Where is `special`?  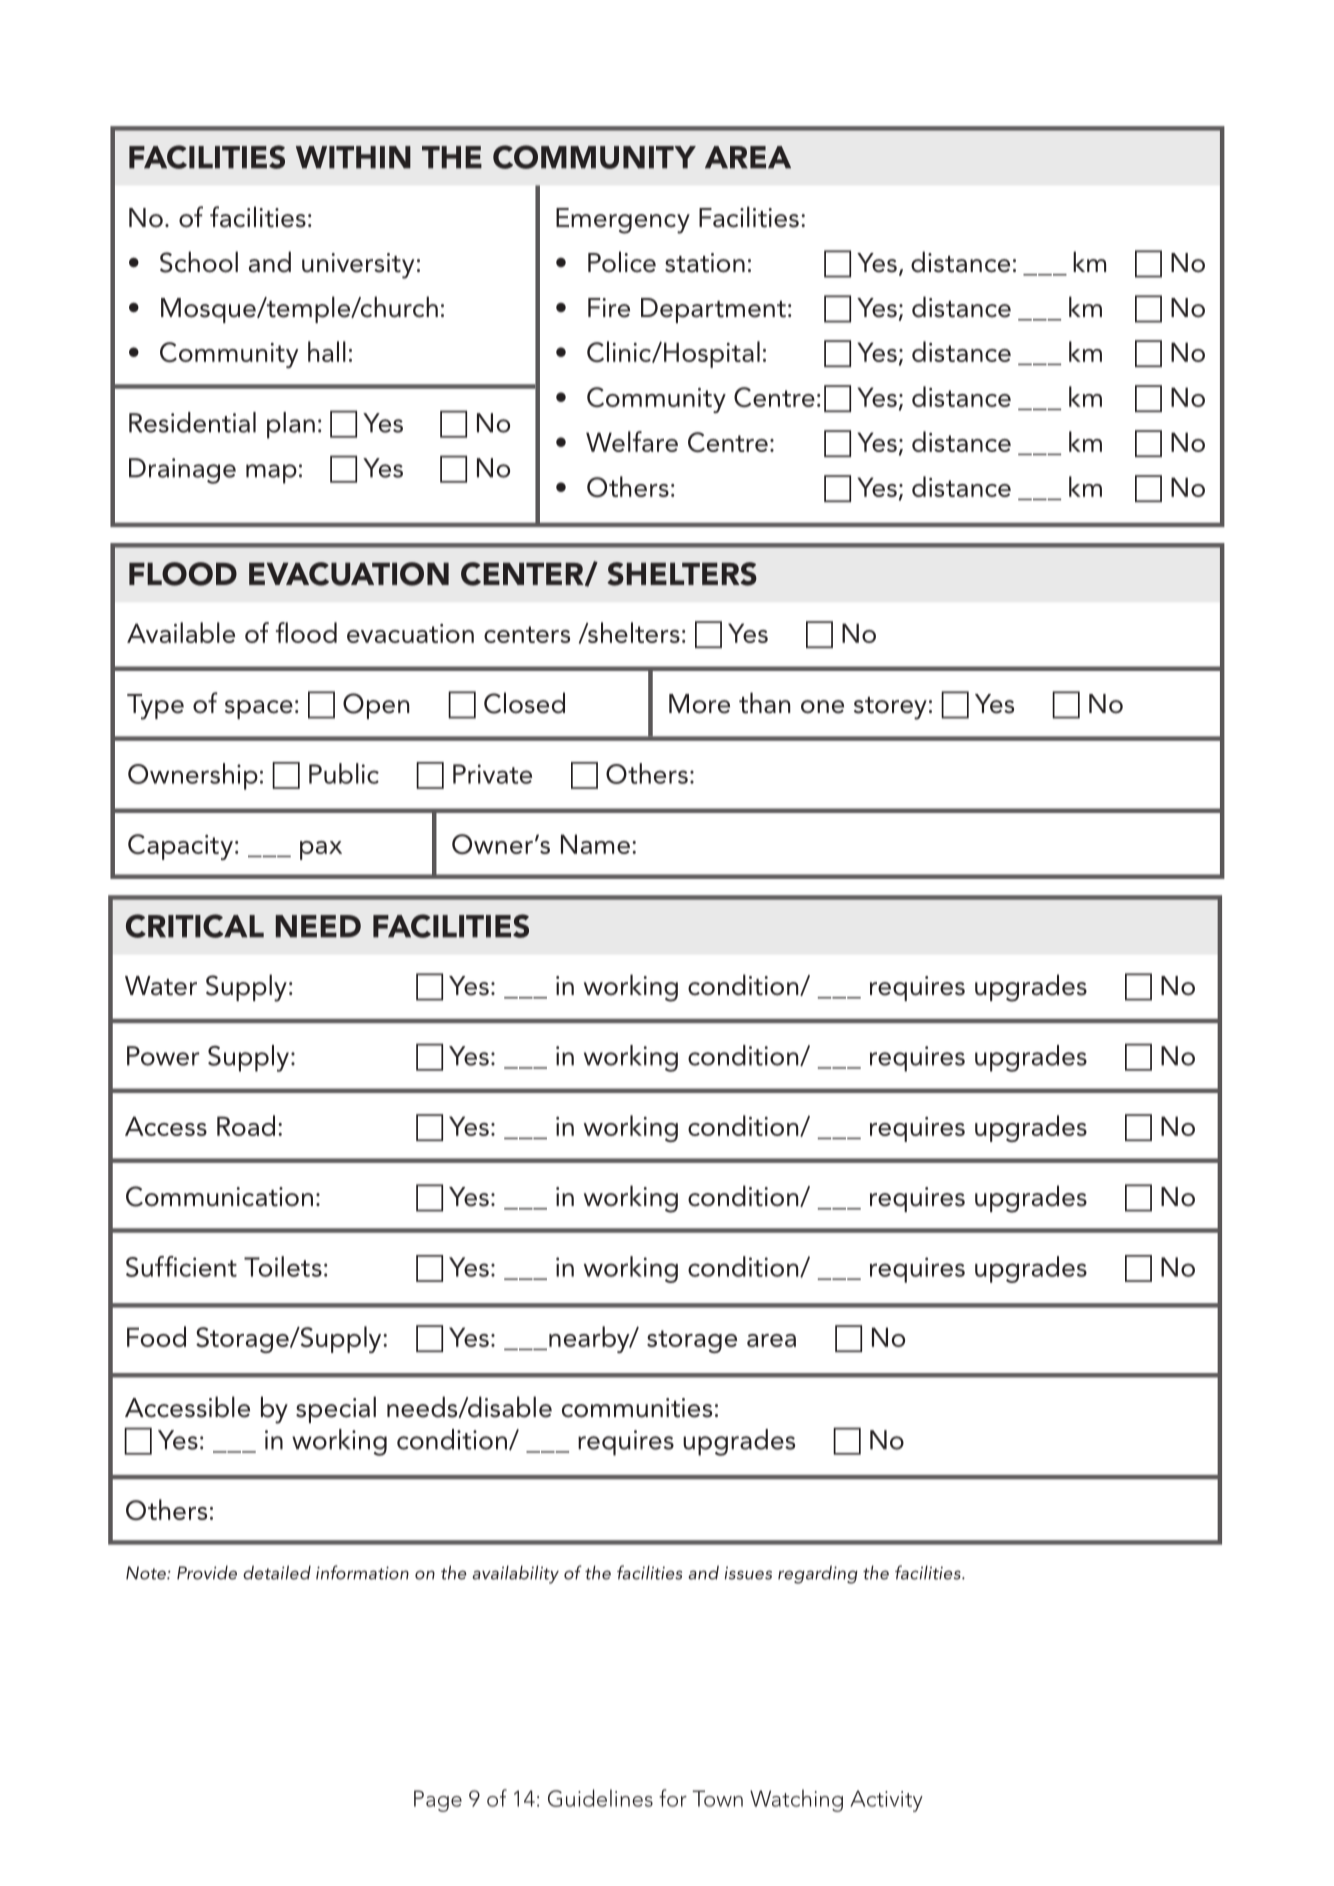 special is located at coordinates (336, 1409).
